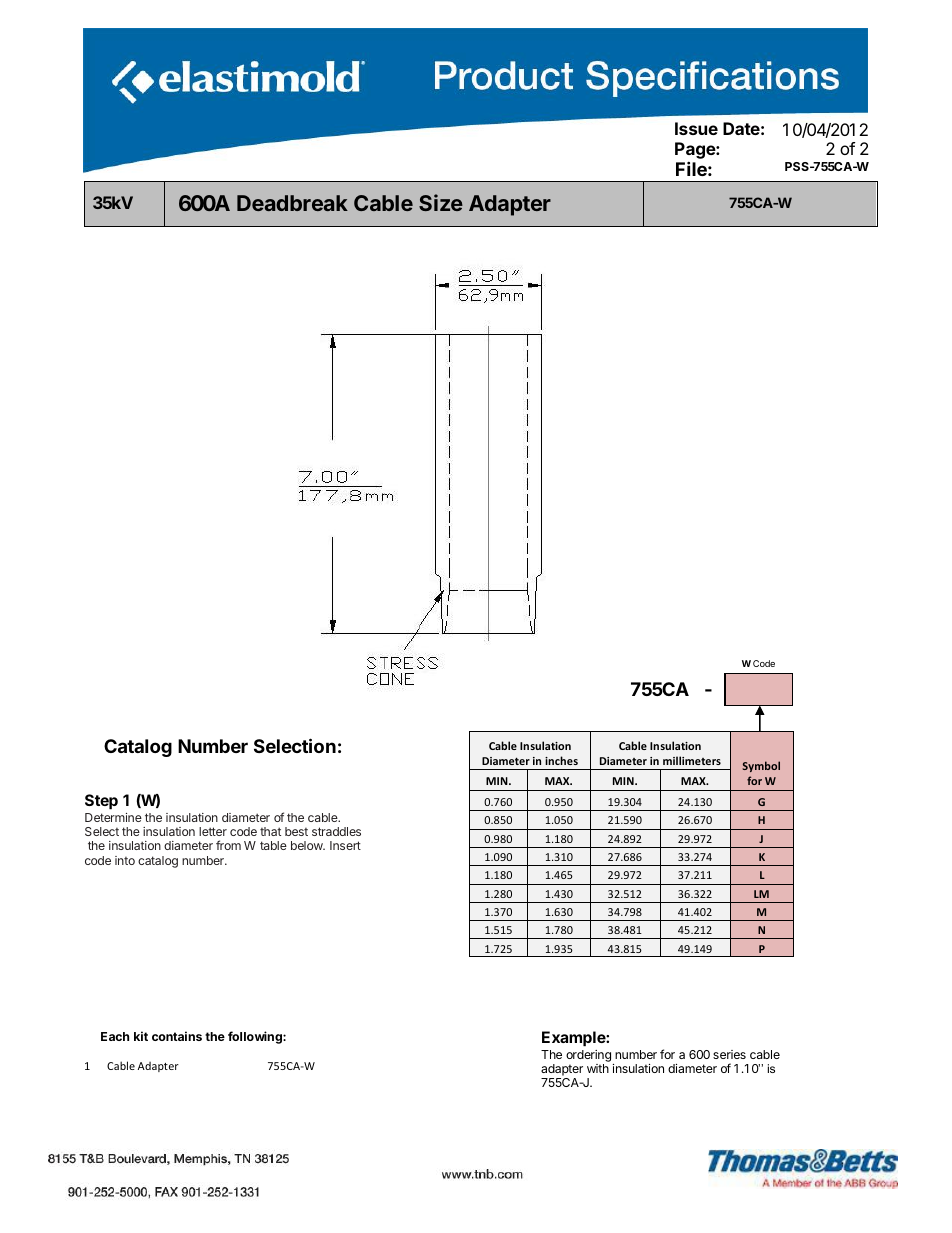 Image resolution: width=952 pixels, height=1233 pixels. Describe the element at coordinates (101, 802) in the document. I see `Step` at that location.
